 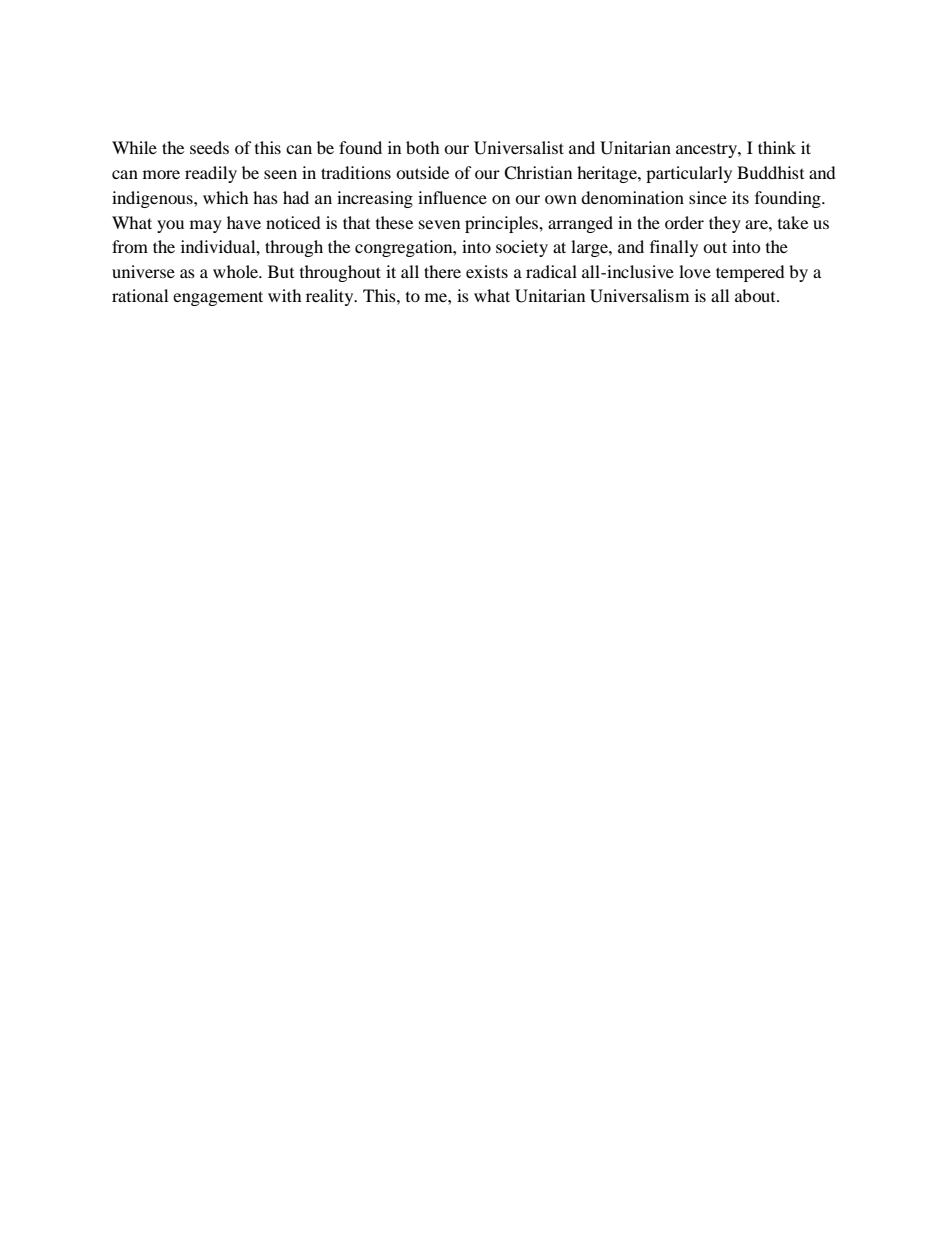 I want to click on both, so click(x=423, y=147).
